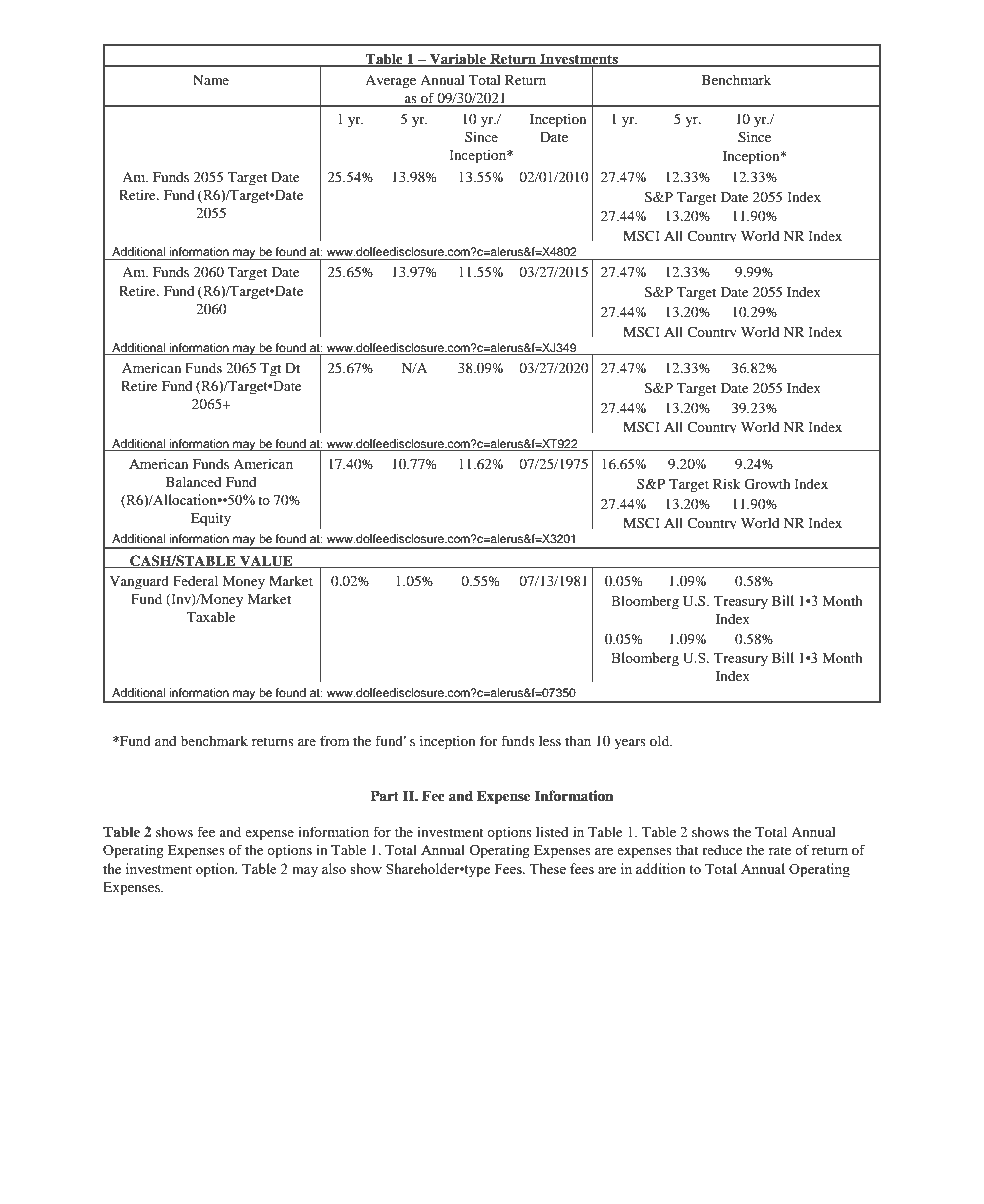  Describe the element at coordinates (390, 82) in the document. I see `Average` at that location.
